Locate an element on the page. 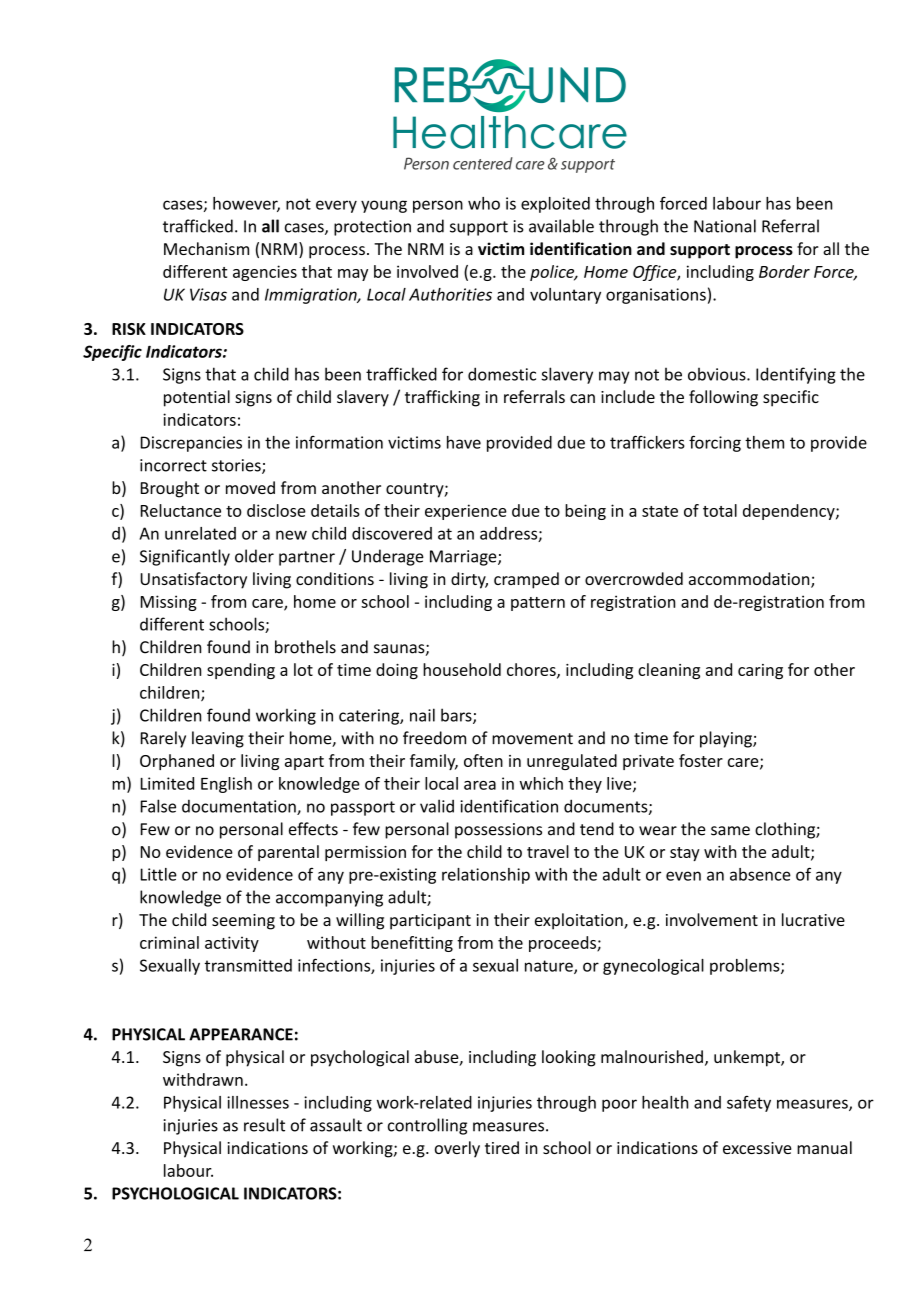  Mechanism is located at coordinates (206, 248).
